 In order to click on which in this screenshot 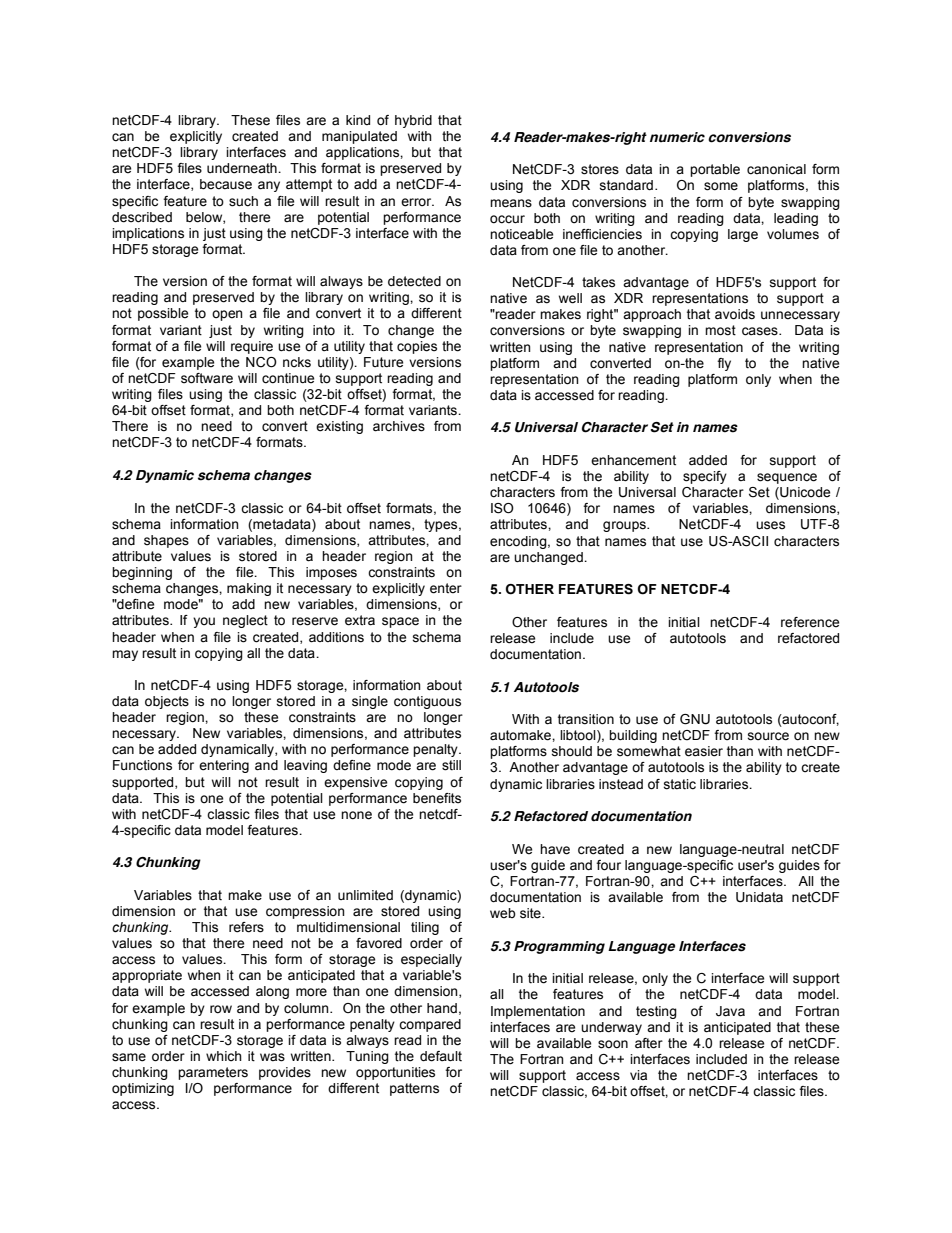, I will do `click(224, 1056)`.
